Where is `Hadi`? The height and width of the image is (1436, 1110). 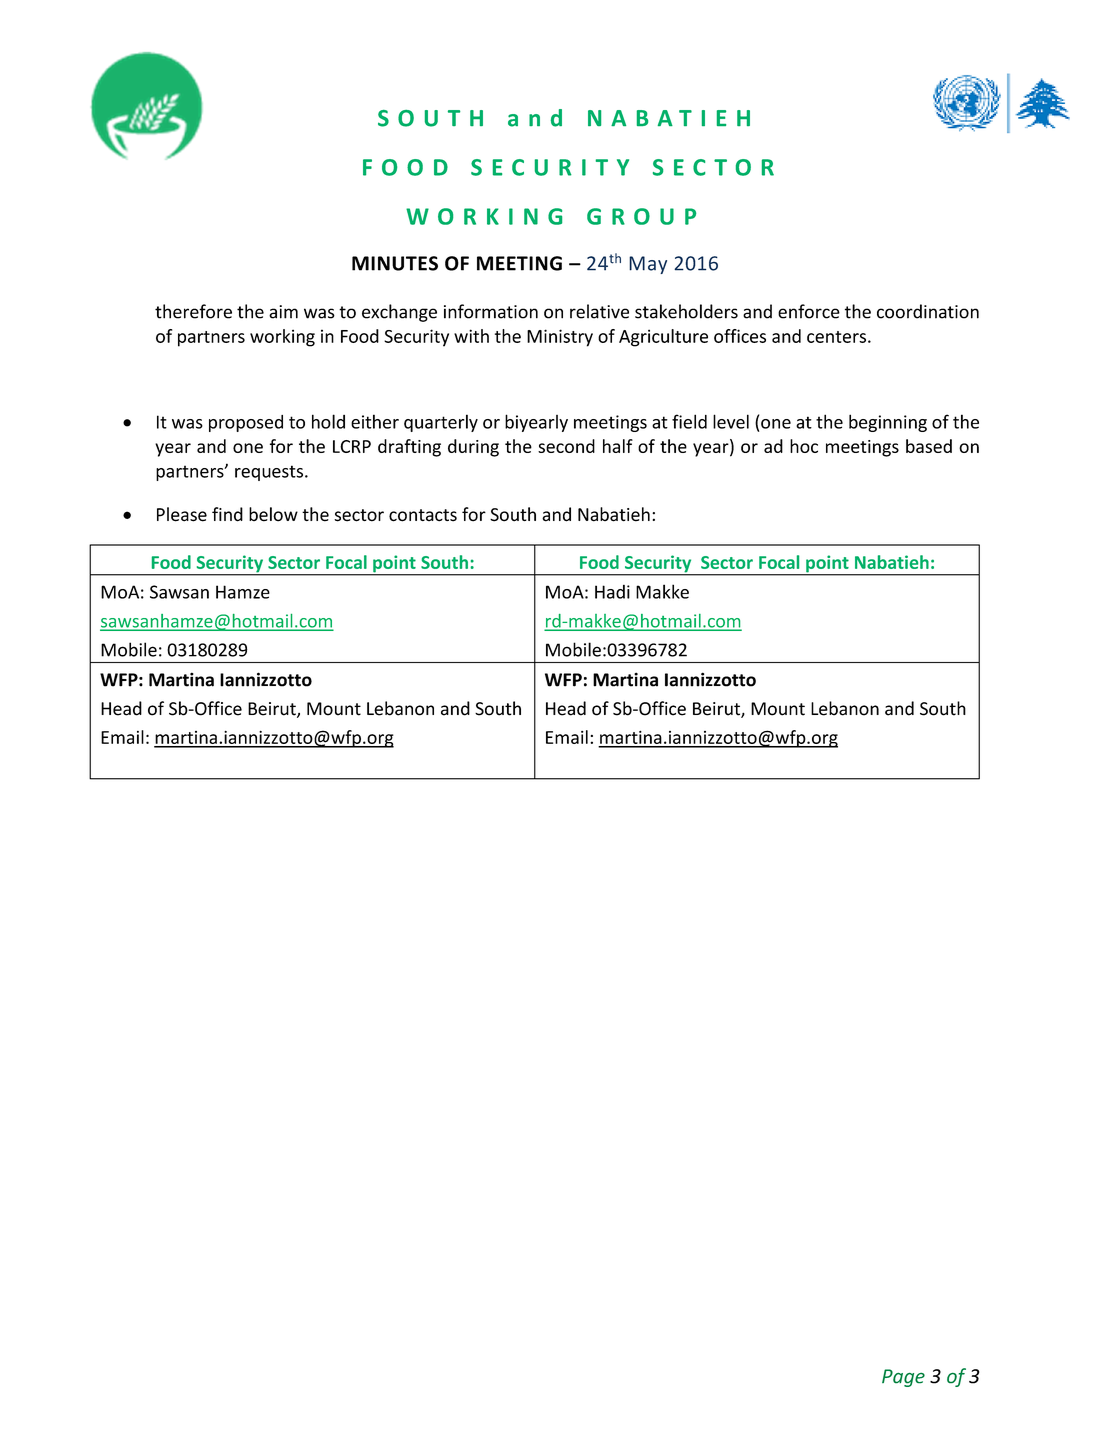
Hadi is located at coordinates (612, 592).
